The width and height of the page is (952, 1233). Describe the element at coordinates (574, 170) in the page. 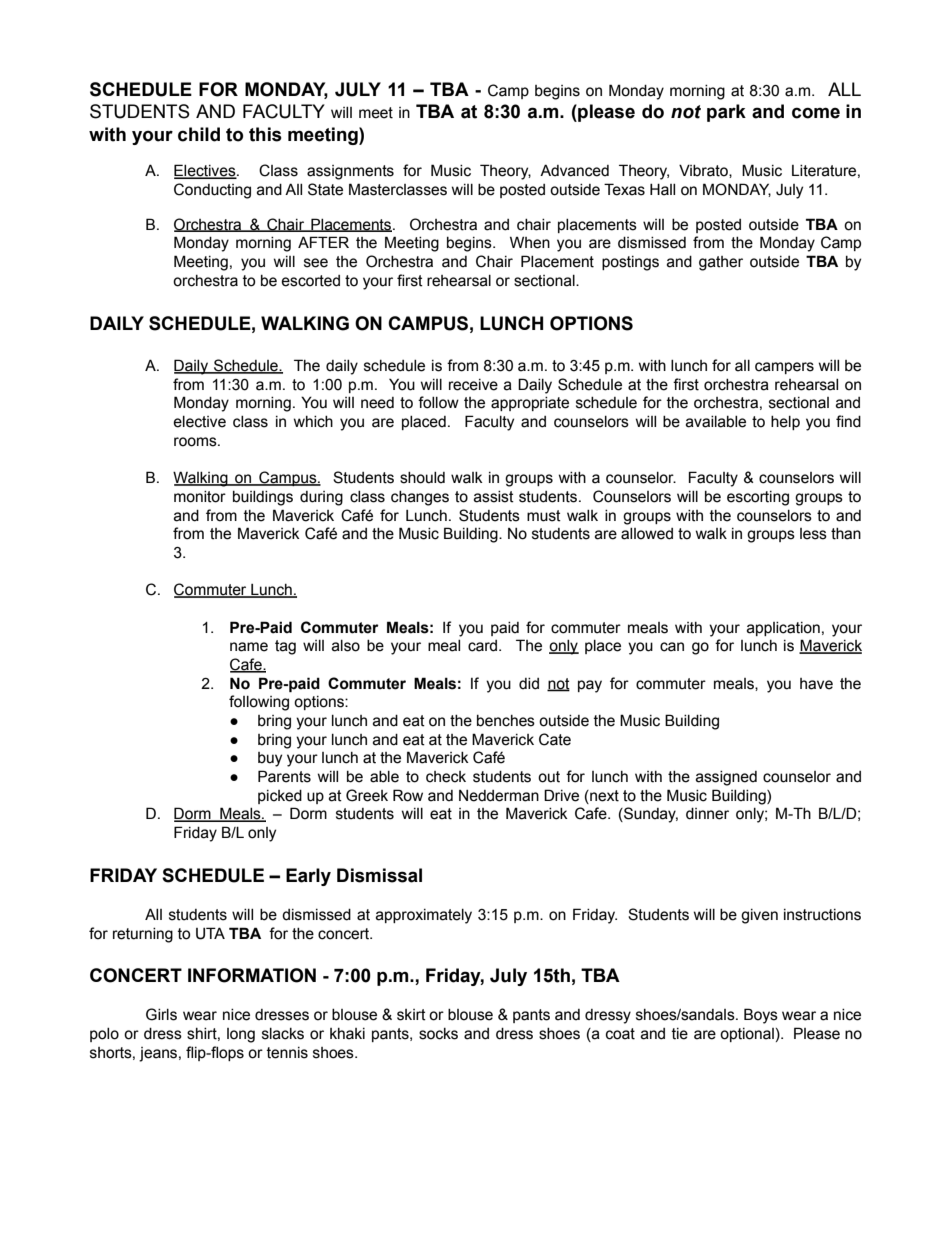

I see `Advanced` at that location.
